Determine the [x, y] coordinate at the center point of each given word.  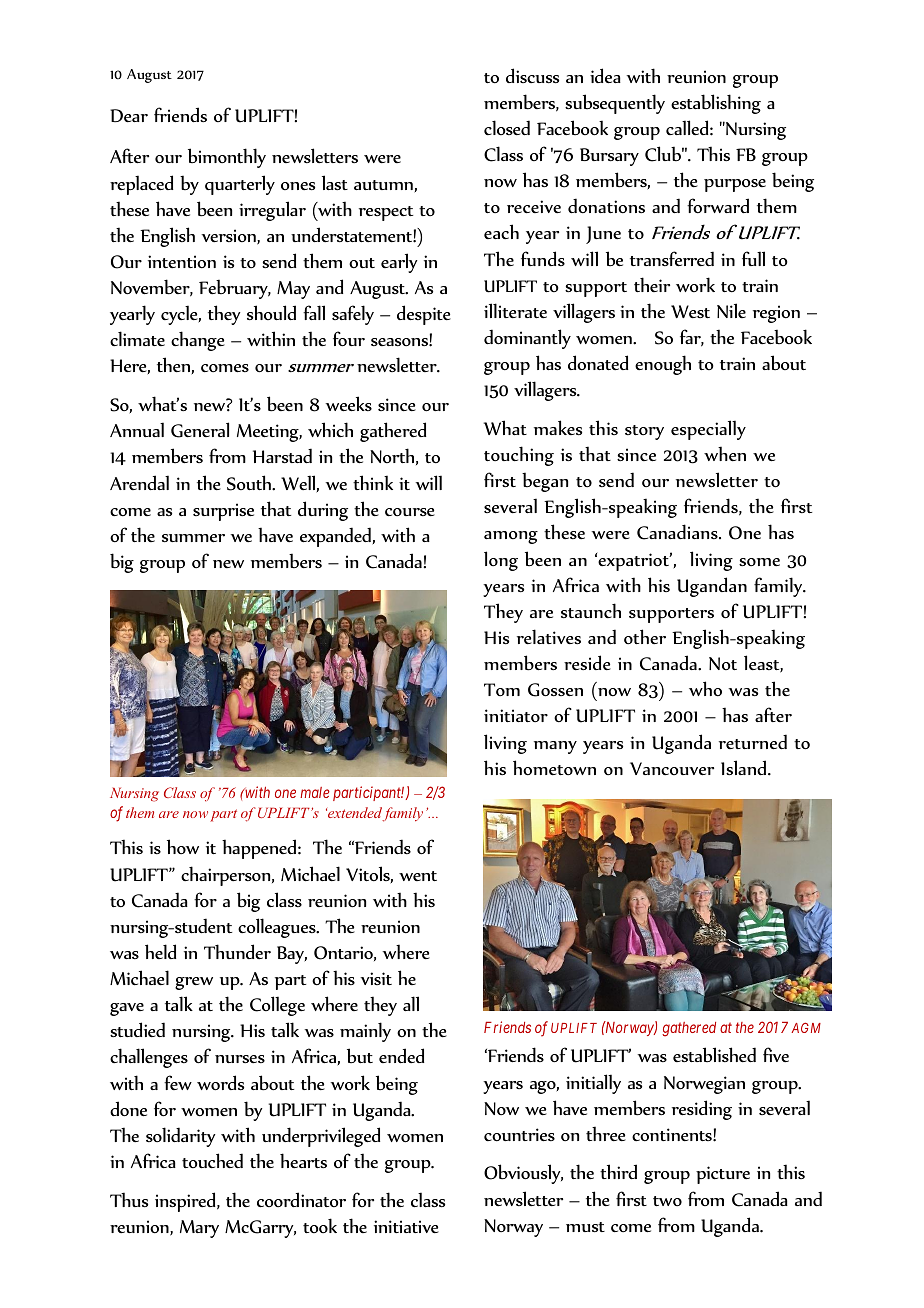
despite [424, 315]
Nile [731, 310]
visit [376, 978]
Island [745, 767]
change [198, 341]
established [714, 1055]
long [501, 561]
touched [212, 1160]
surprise [223, 512]
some [759, 562]
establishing [716, 104]
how [183, 846]
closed [507, 127]
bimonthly [227, 158]
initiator [516, 715]
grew [194, 983]
